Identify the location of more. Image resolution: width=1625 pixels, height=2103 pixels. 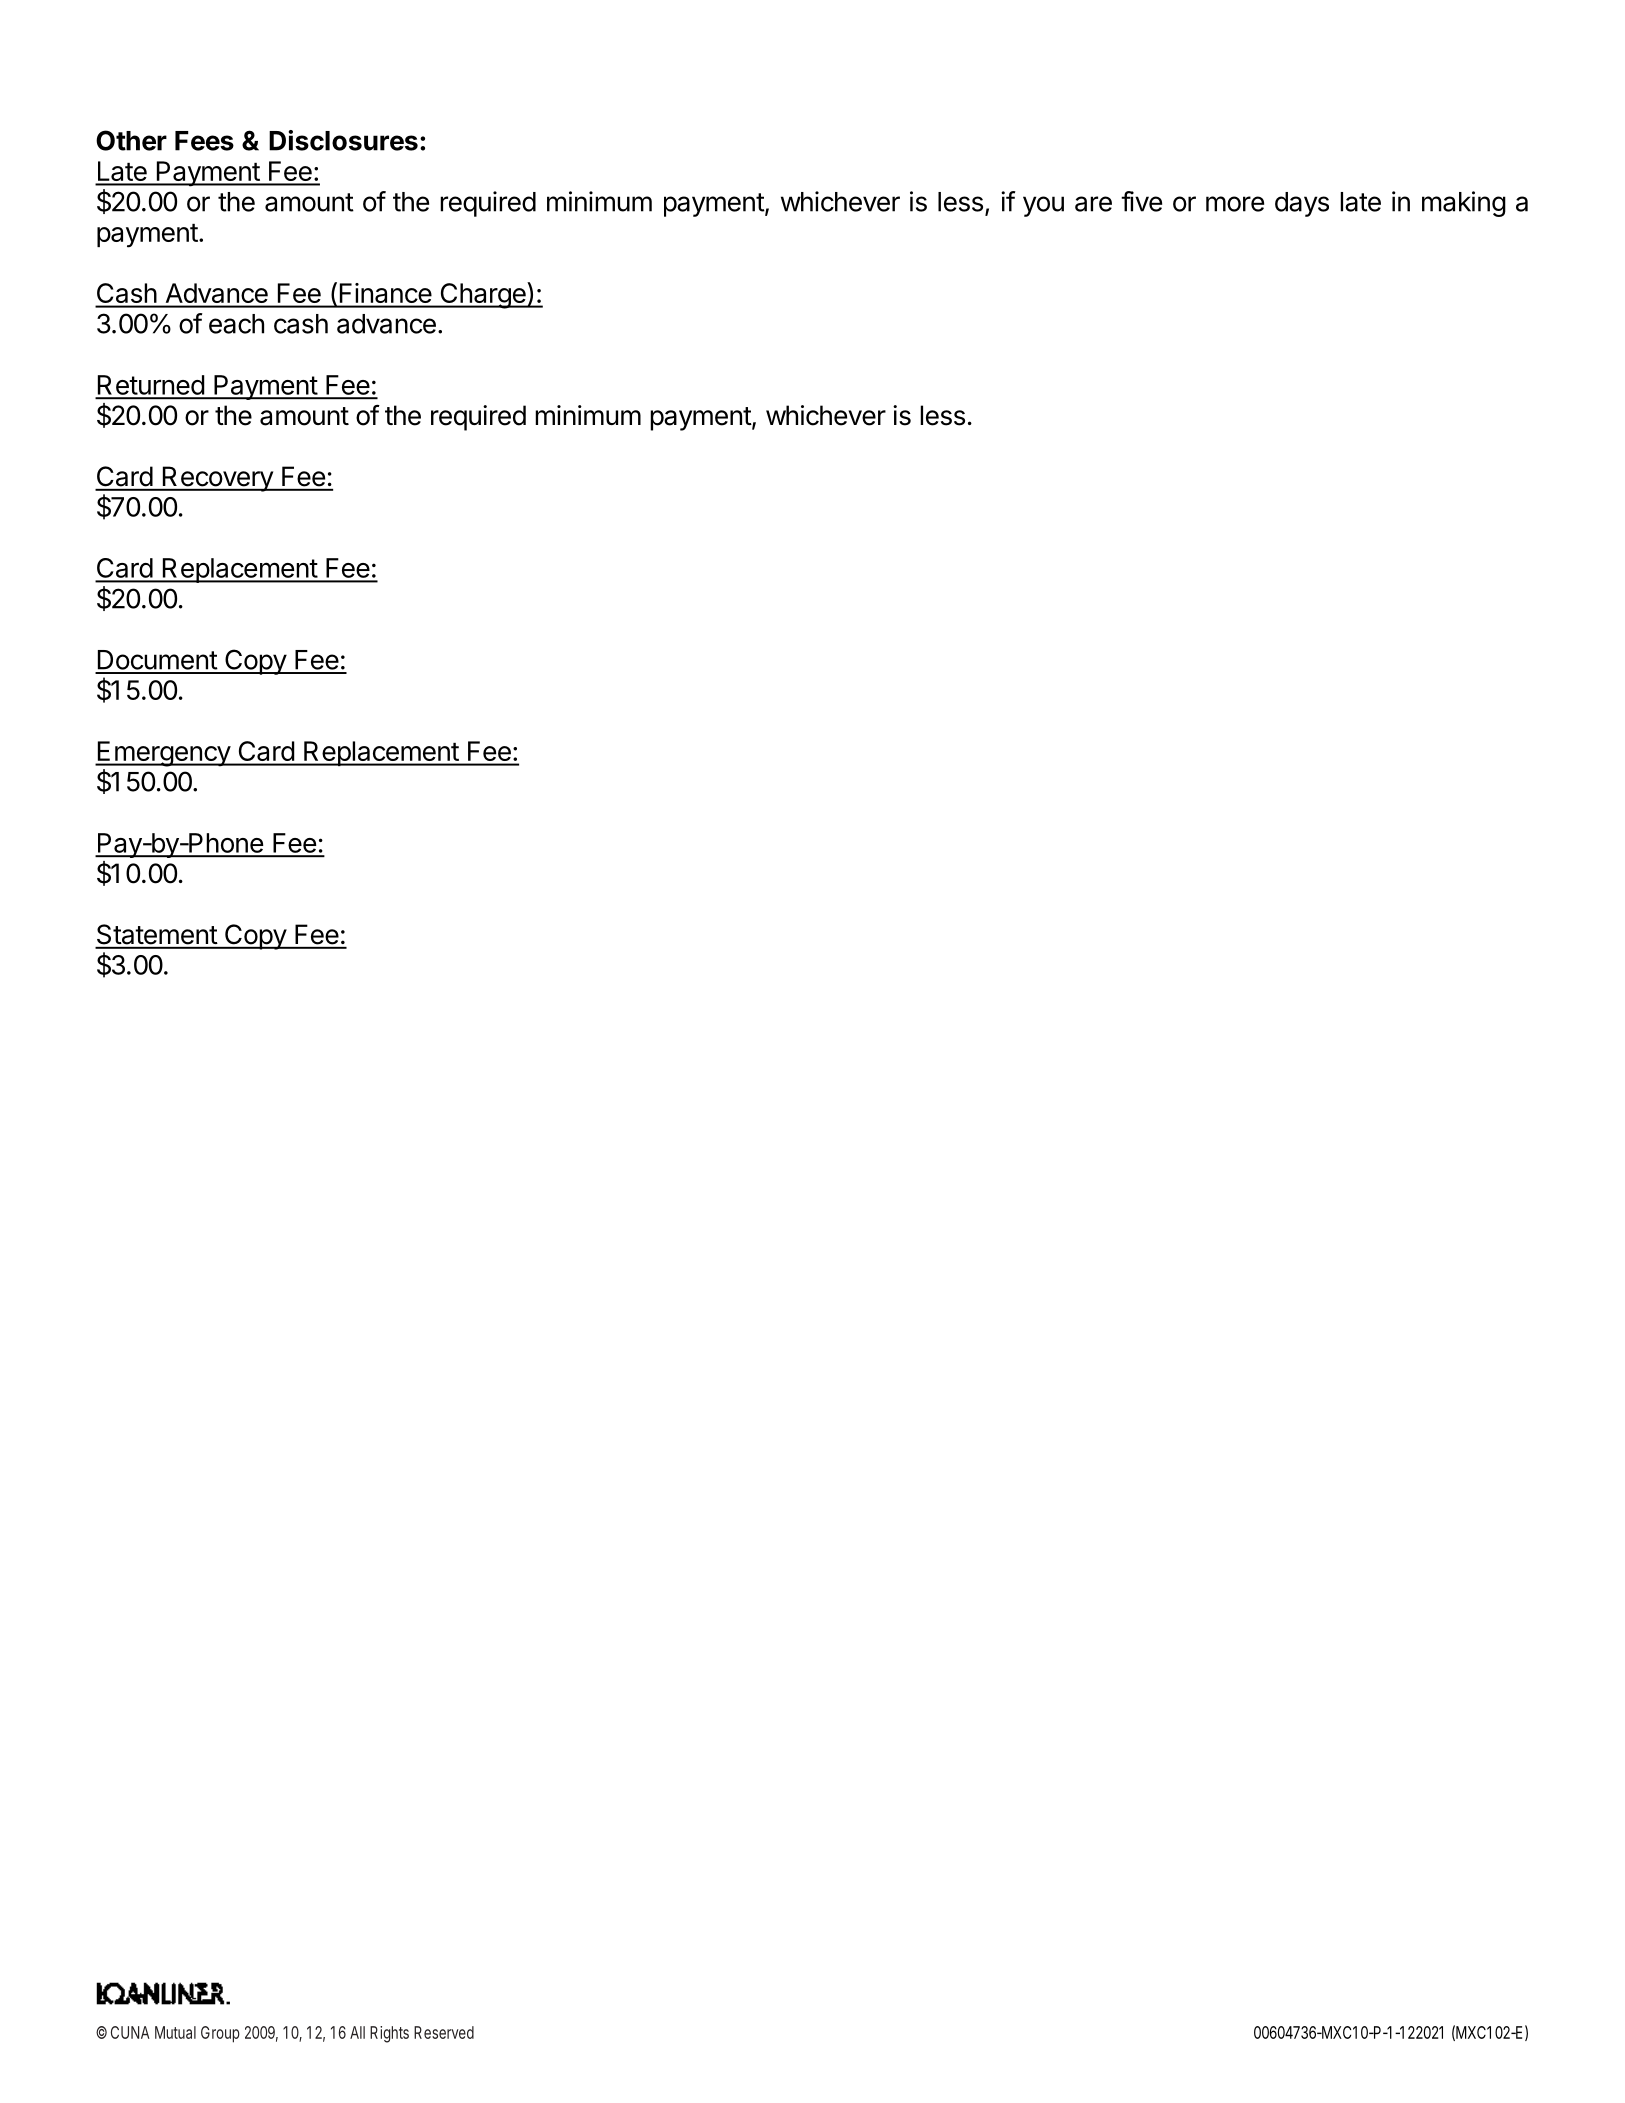
(1235, 204).
